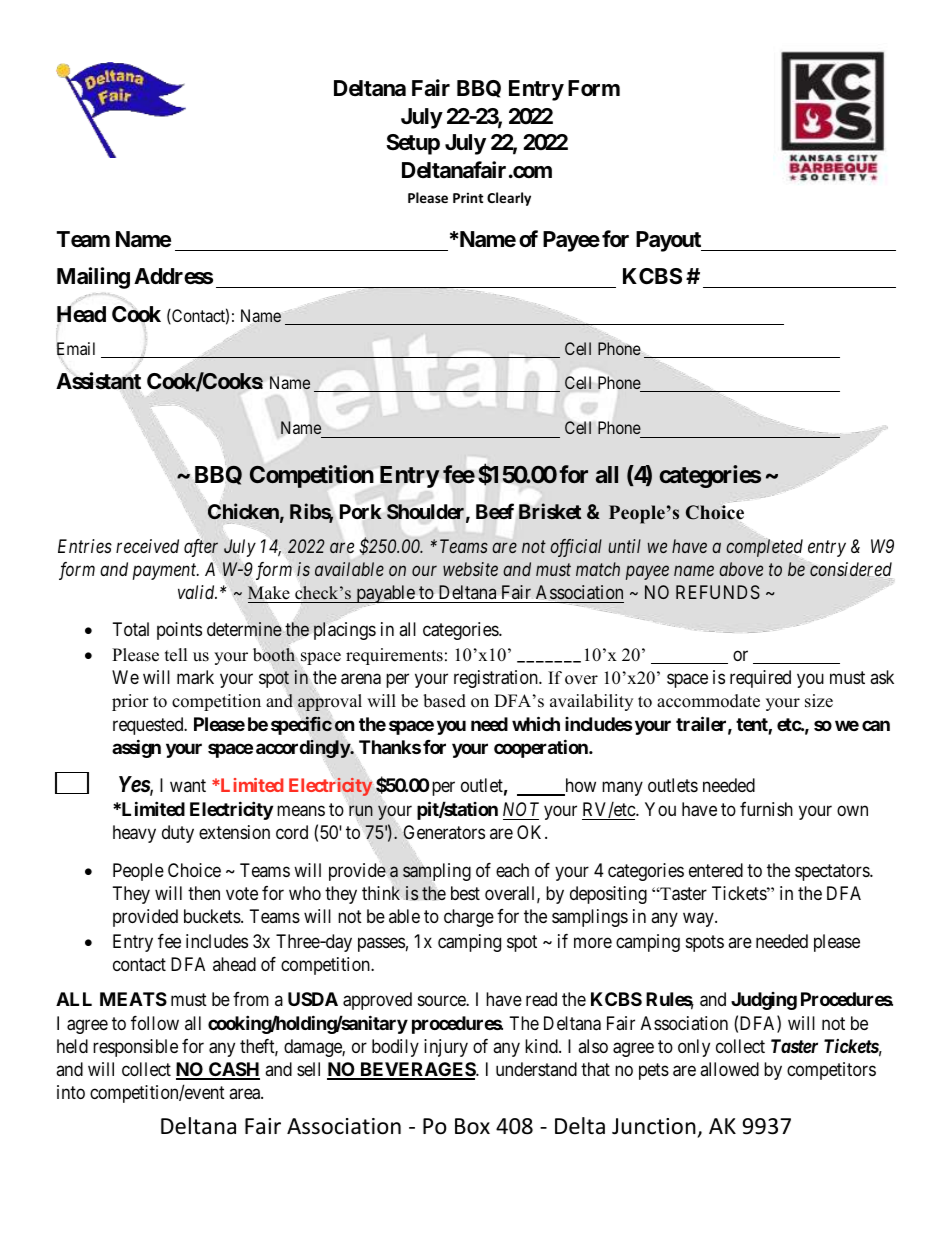  I want to click on Print, so click(468, 197).
